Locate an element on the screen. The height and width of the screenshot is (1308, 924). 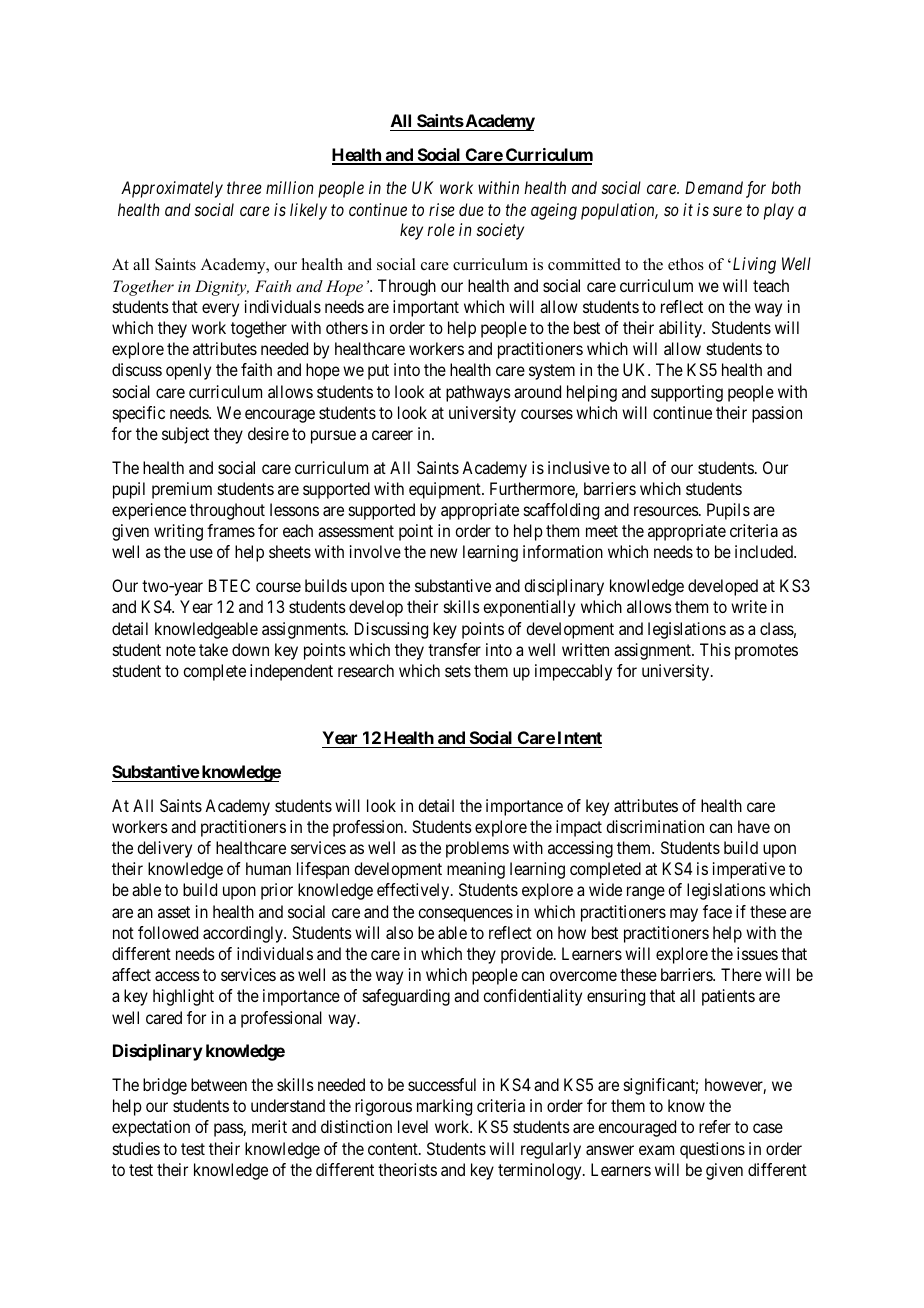
questions is located at coordinates (712, 1150).
